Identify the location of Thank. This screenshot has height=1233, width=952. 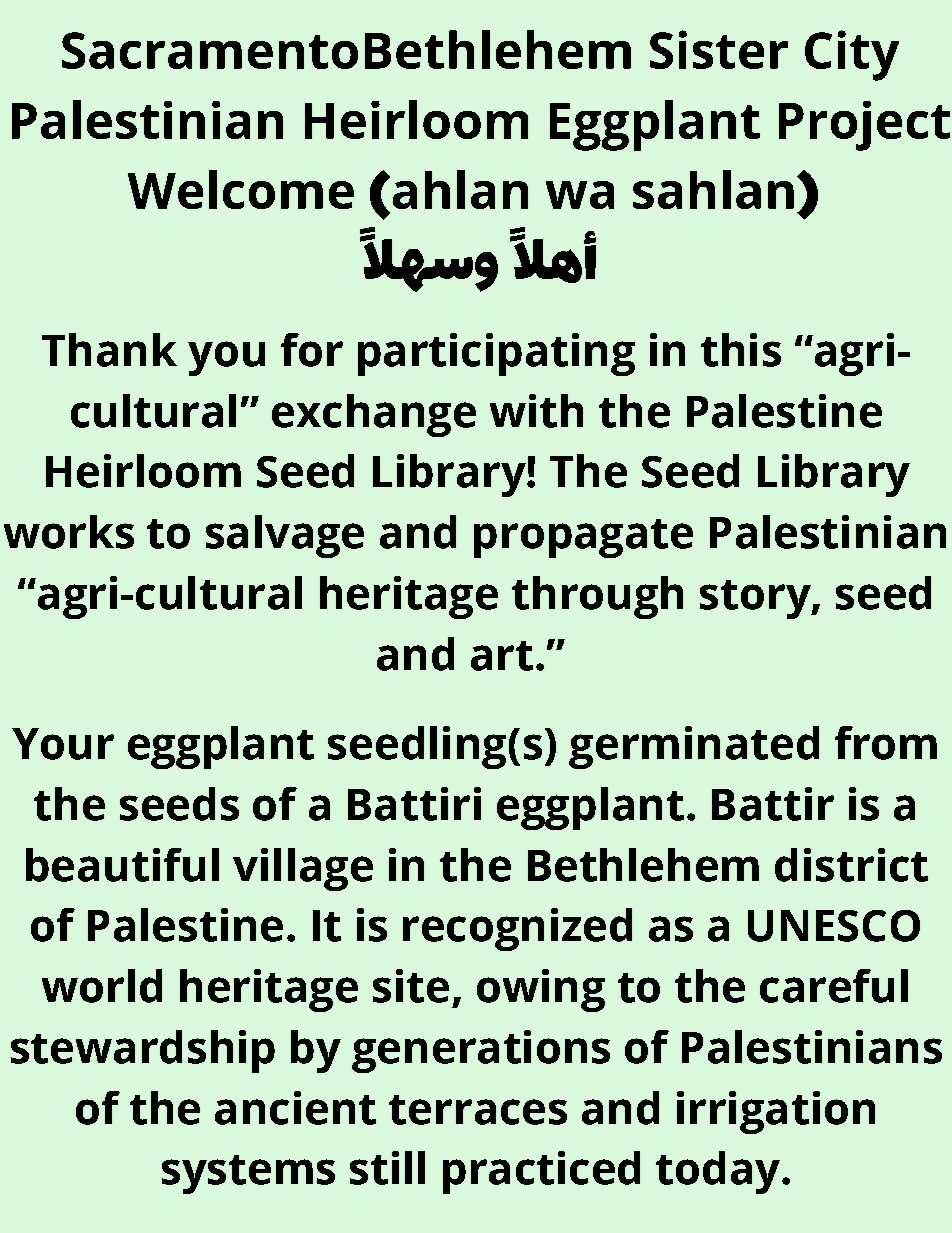
(109, 350).
